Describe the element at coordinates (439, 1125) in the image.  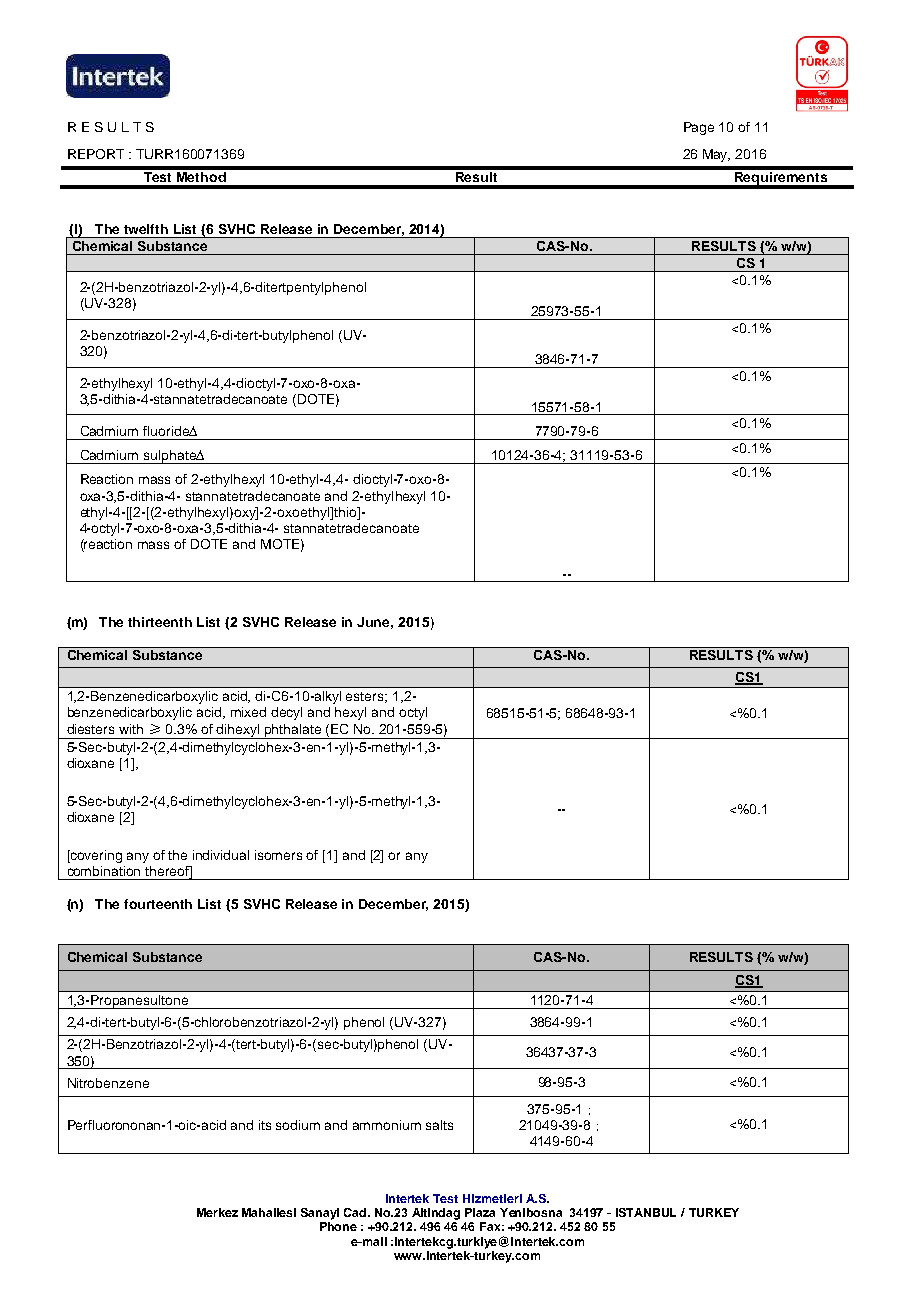
I see `salts` at that location.
